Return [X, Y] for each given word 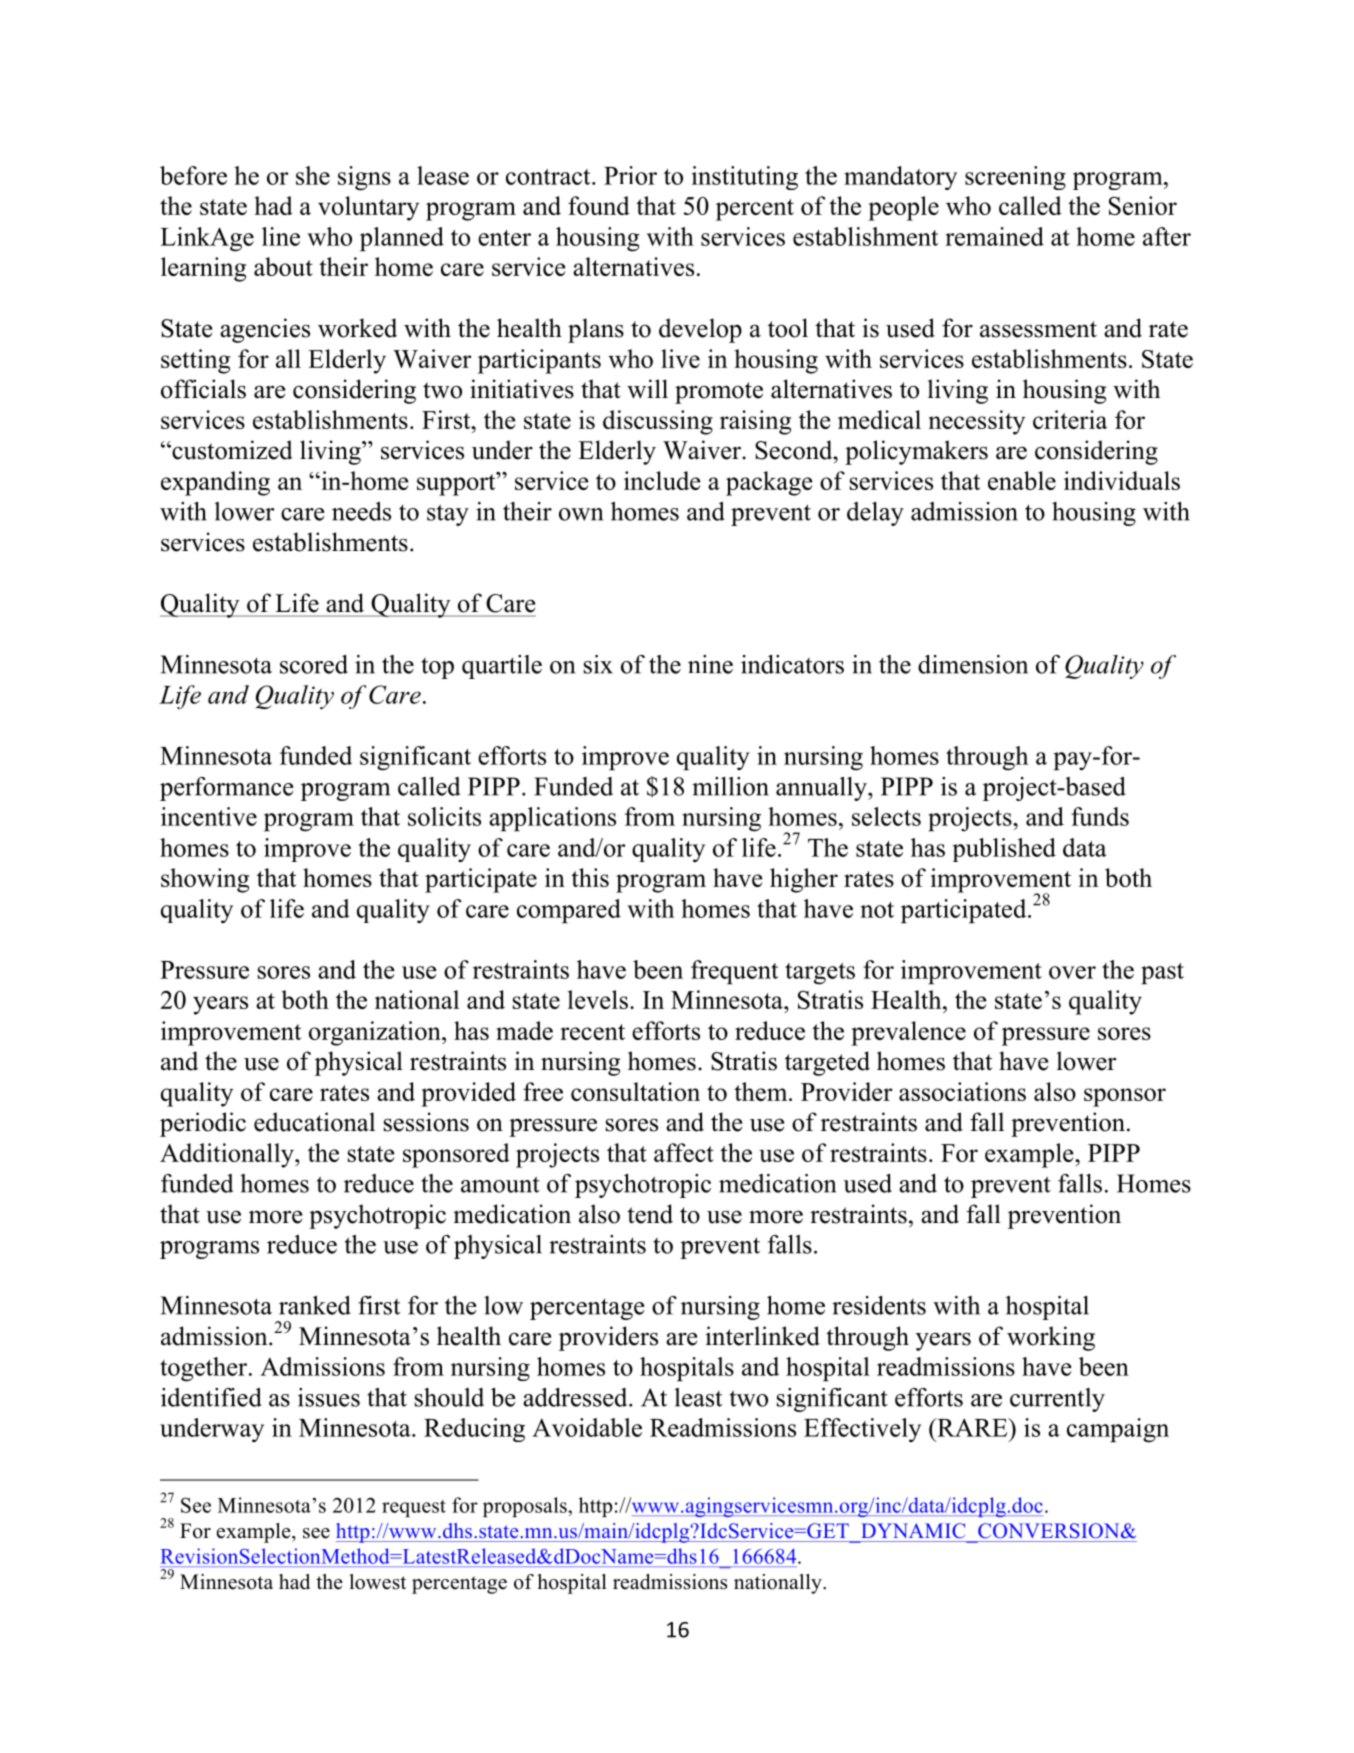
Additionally [228, 1155]
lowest [377, 1582]
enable [1022, 480]
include [662, 480]
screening [1015, 178]
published [1004, 850]
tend [650, 1214]
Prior [630, 175]
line [281, 236]
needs [361, 511]
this [590, 877]
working [1051, 1338]
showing [205, 880]
